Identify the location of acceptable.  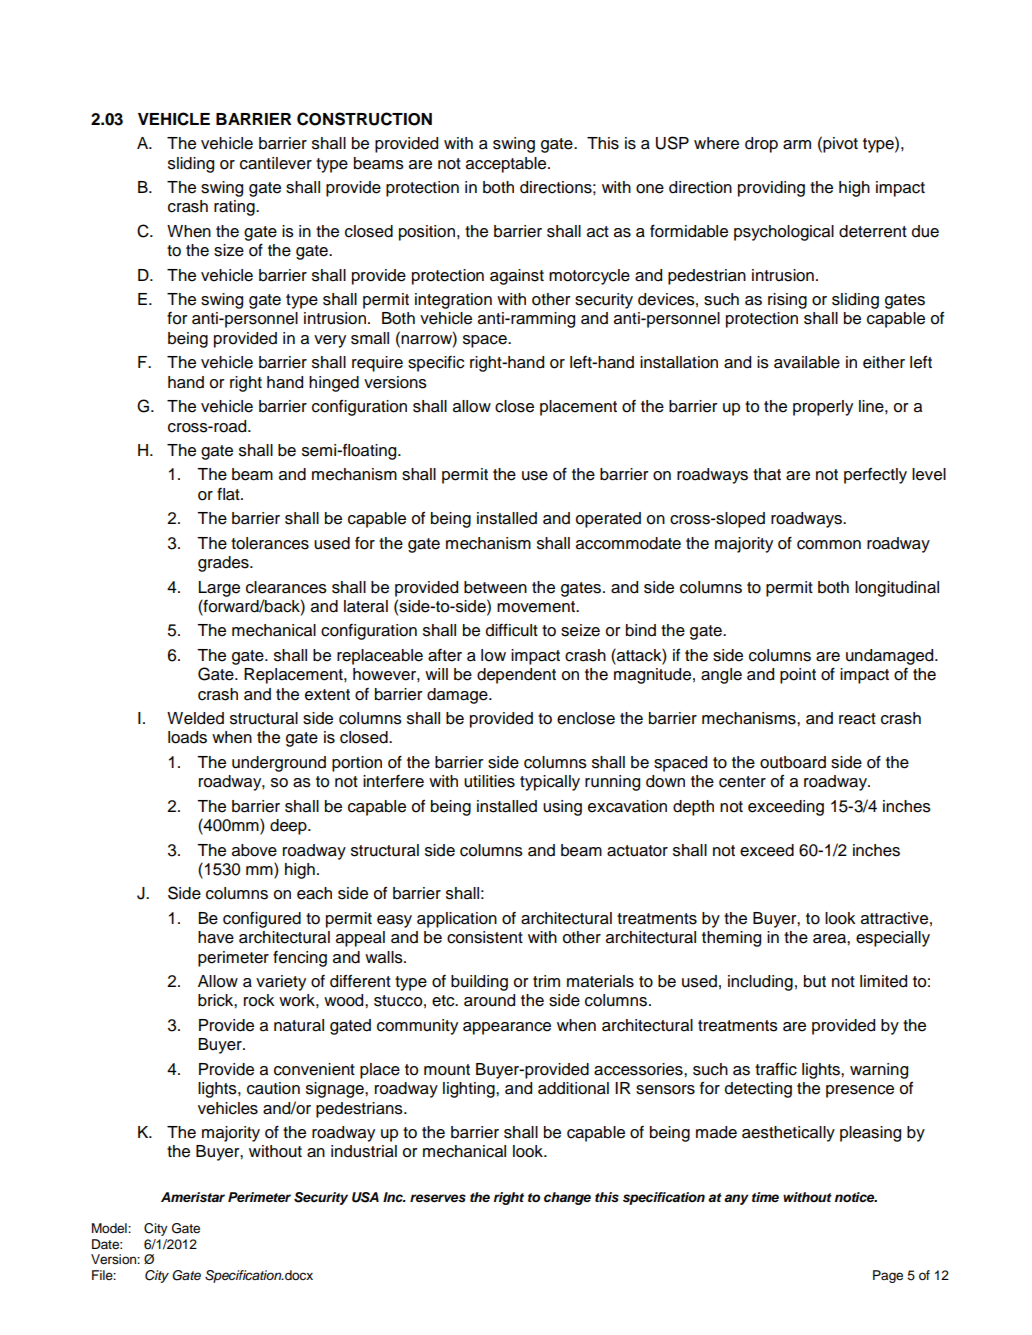
(507, 165).
